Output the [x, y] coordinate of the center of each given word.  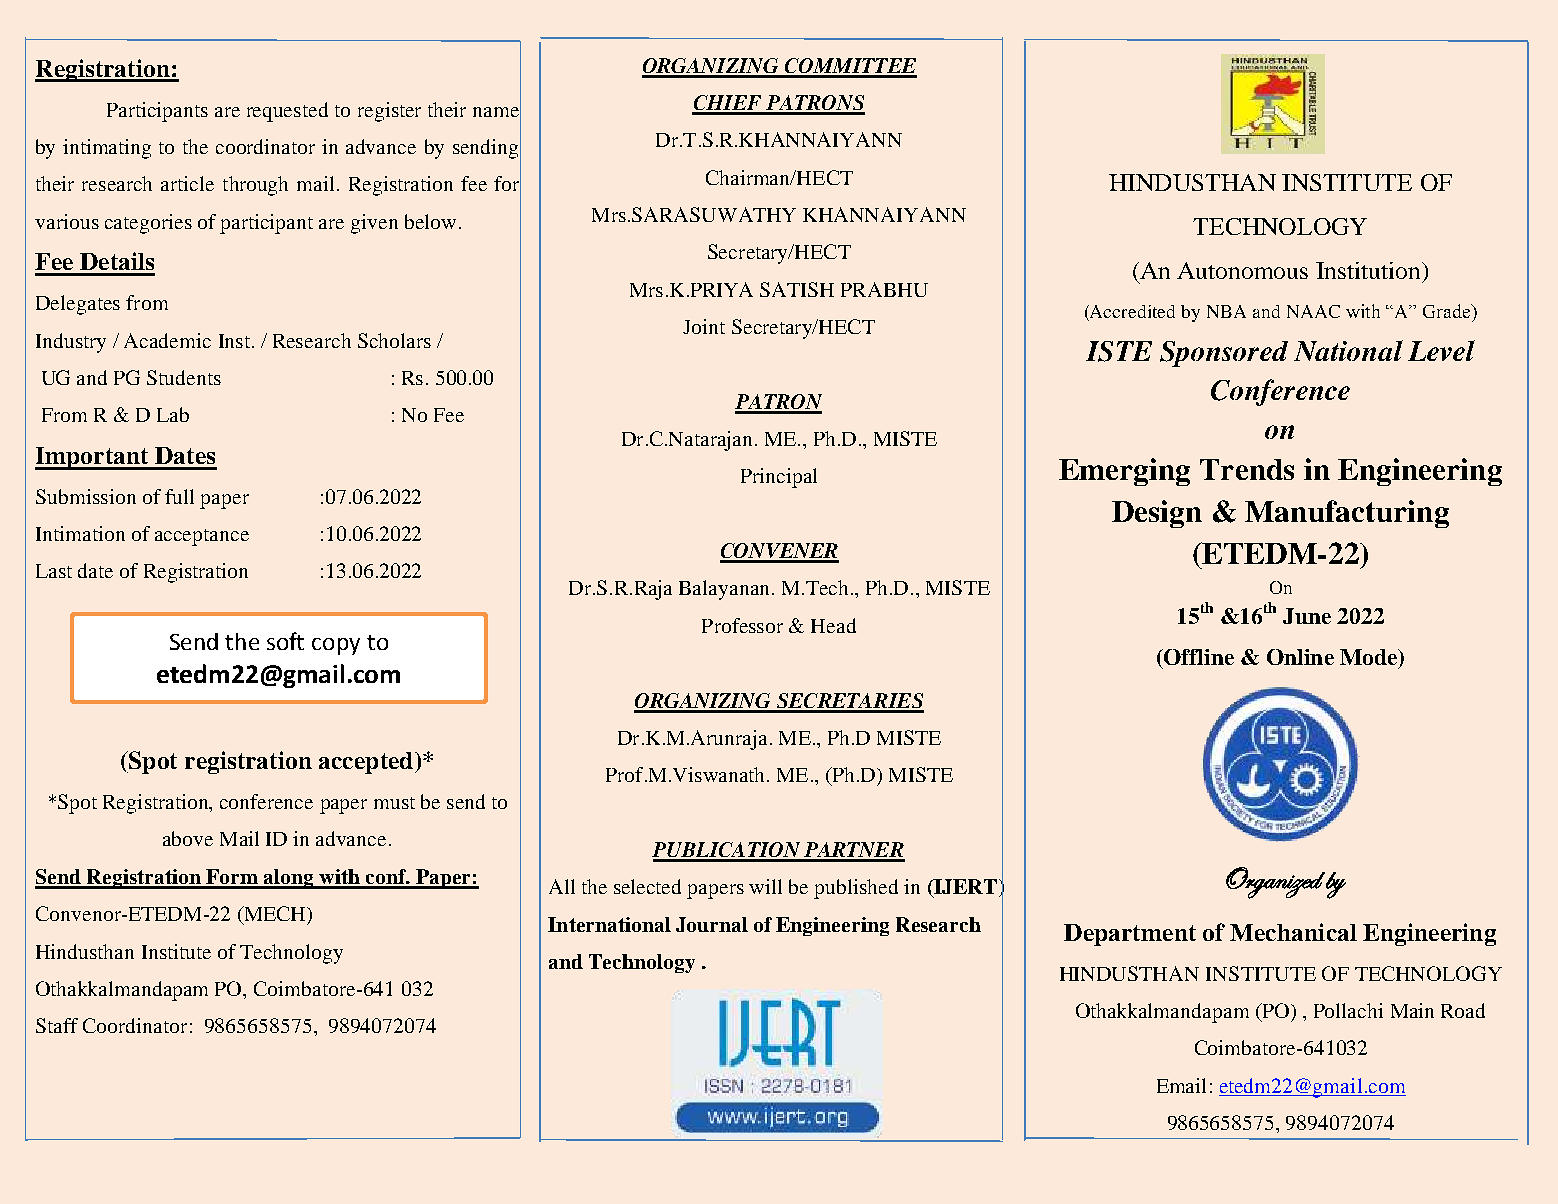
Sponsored [1224, 354]
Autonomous [1242, 270]
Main [1412, 1010]
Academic [167, 340]
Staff [57, 1025]
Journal [712, 924]
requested [287, 112]
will [765, 886]
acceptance [202, 537]
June [1307, 616]
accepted [366, 763]
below [430, 221]
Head [833, 625]
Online [1300, 657]
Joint [704, 326]
